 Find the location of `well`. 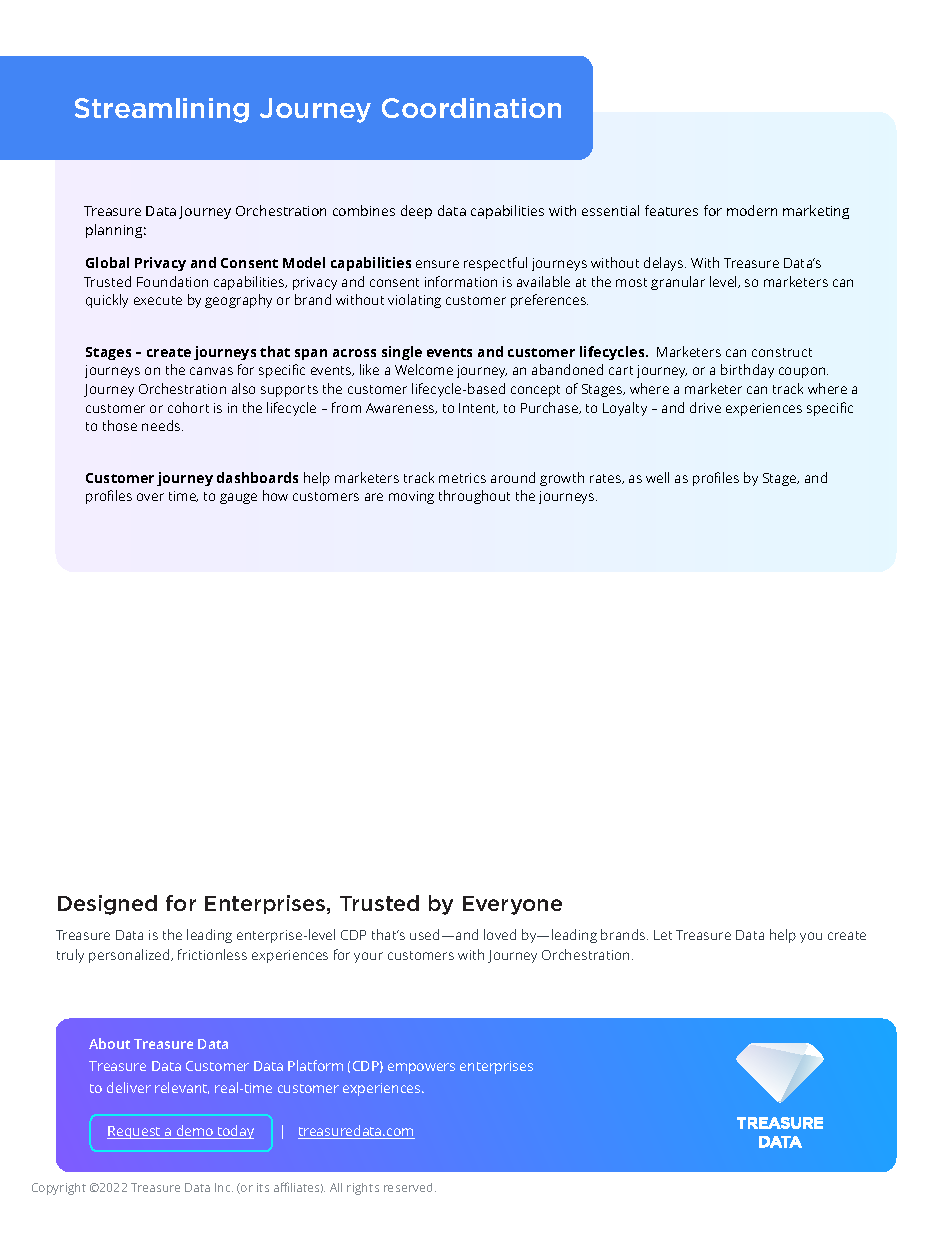

well is located at coordinates (657, 477).
